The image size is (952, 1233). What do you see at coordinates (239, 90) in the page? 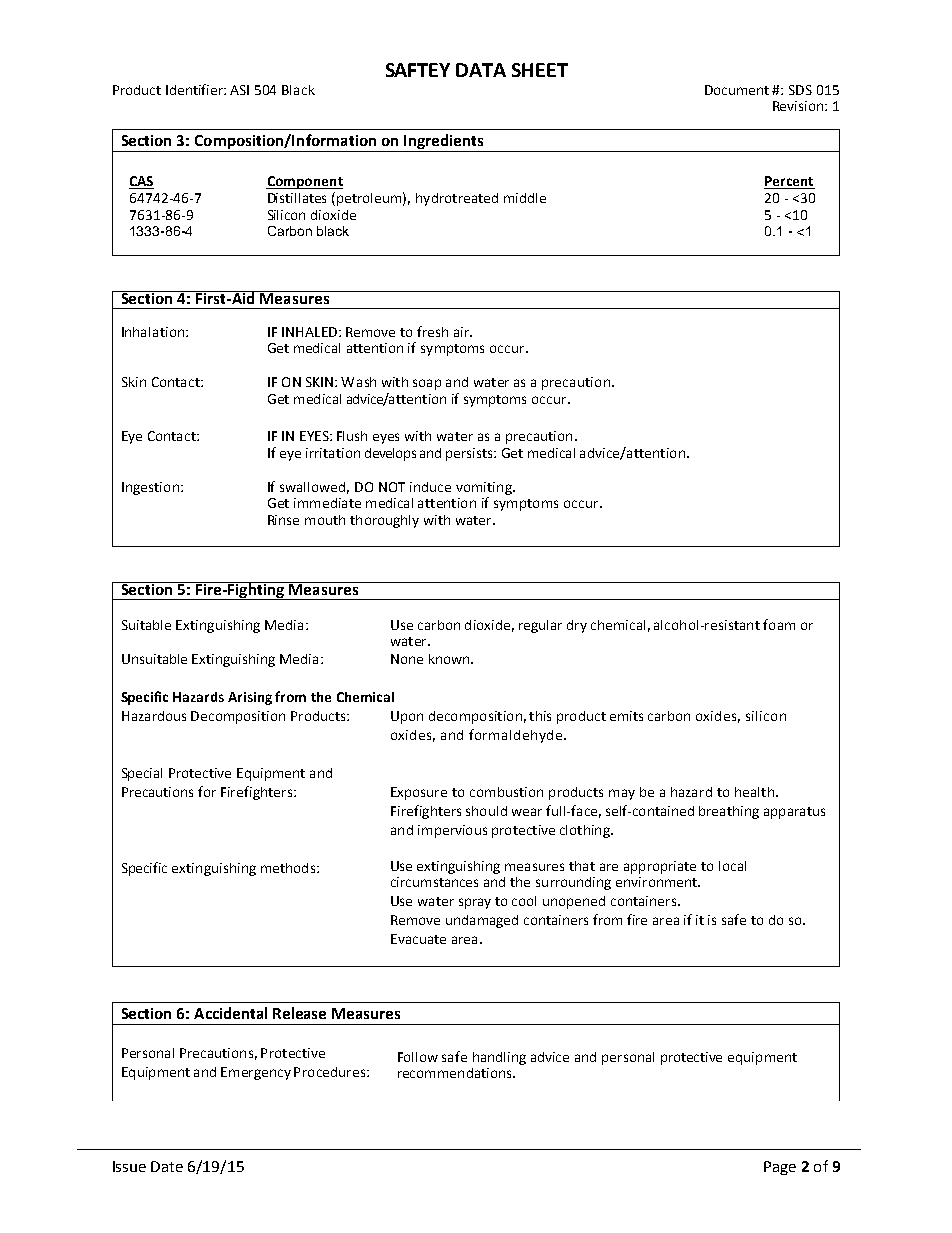
I see `ASI` at bounding box center [239, 90].
